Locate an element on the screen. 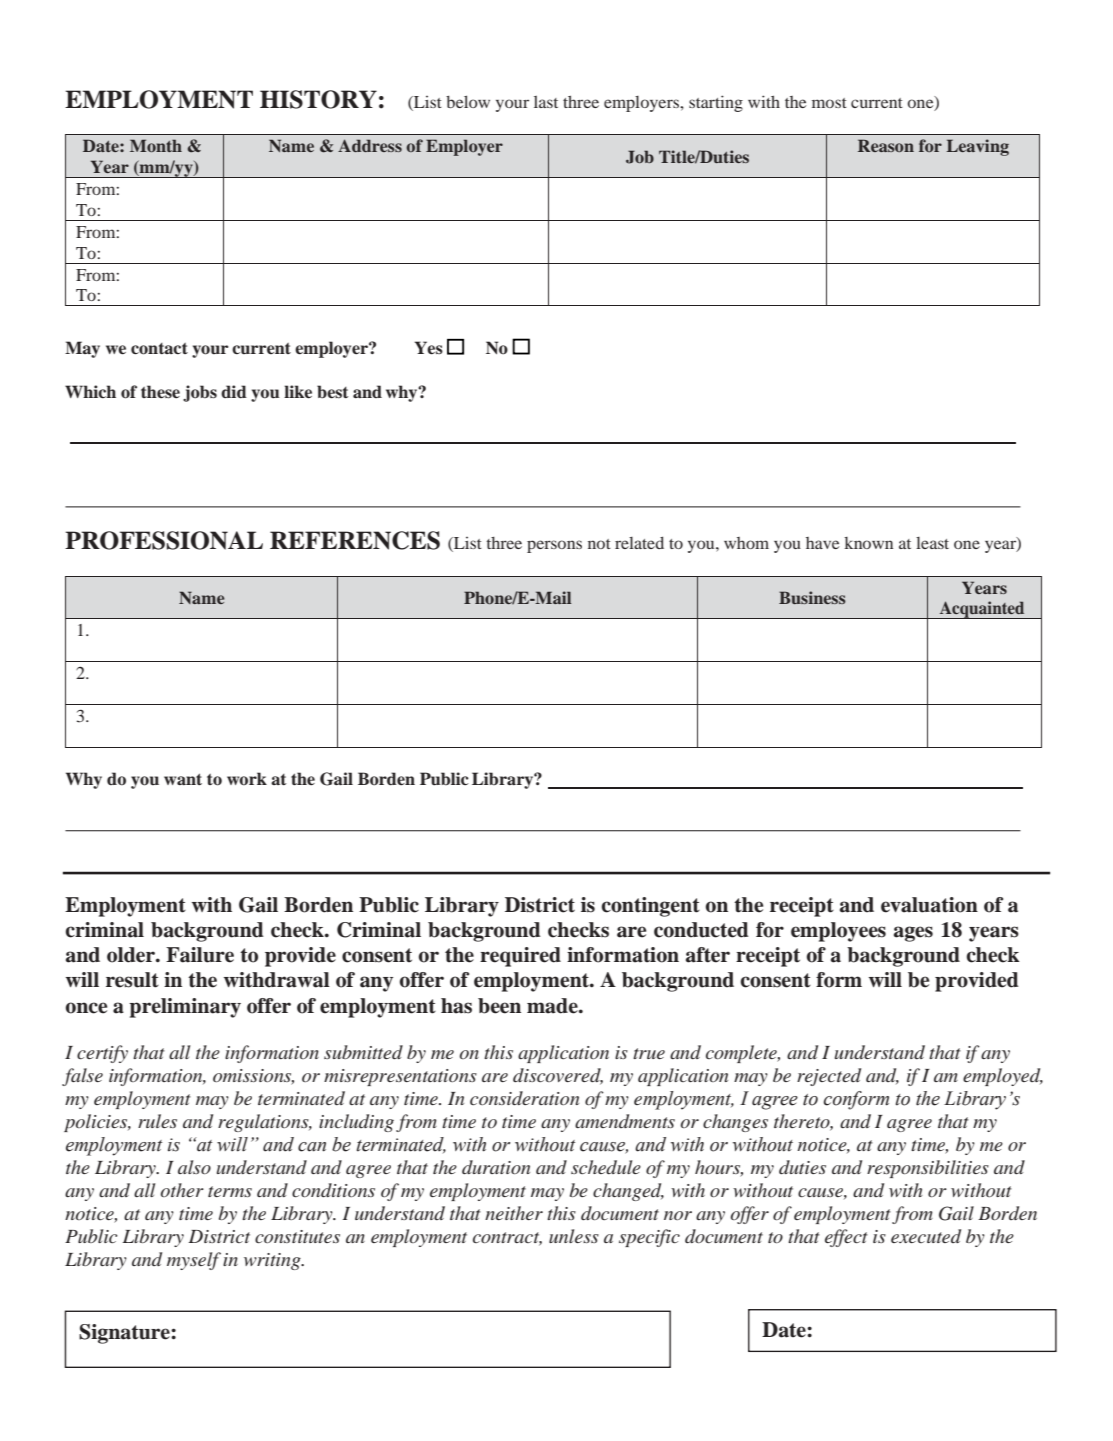 The height and width of the screenshot is (1441, 1113). persons is located at coordinates (554, 546).
